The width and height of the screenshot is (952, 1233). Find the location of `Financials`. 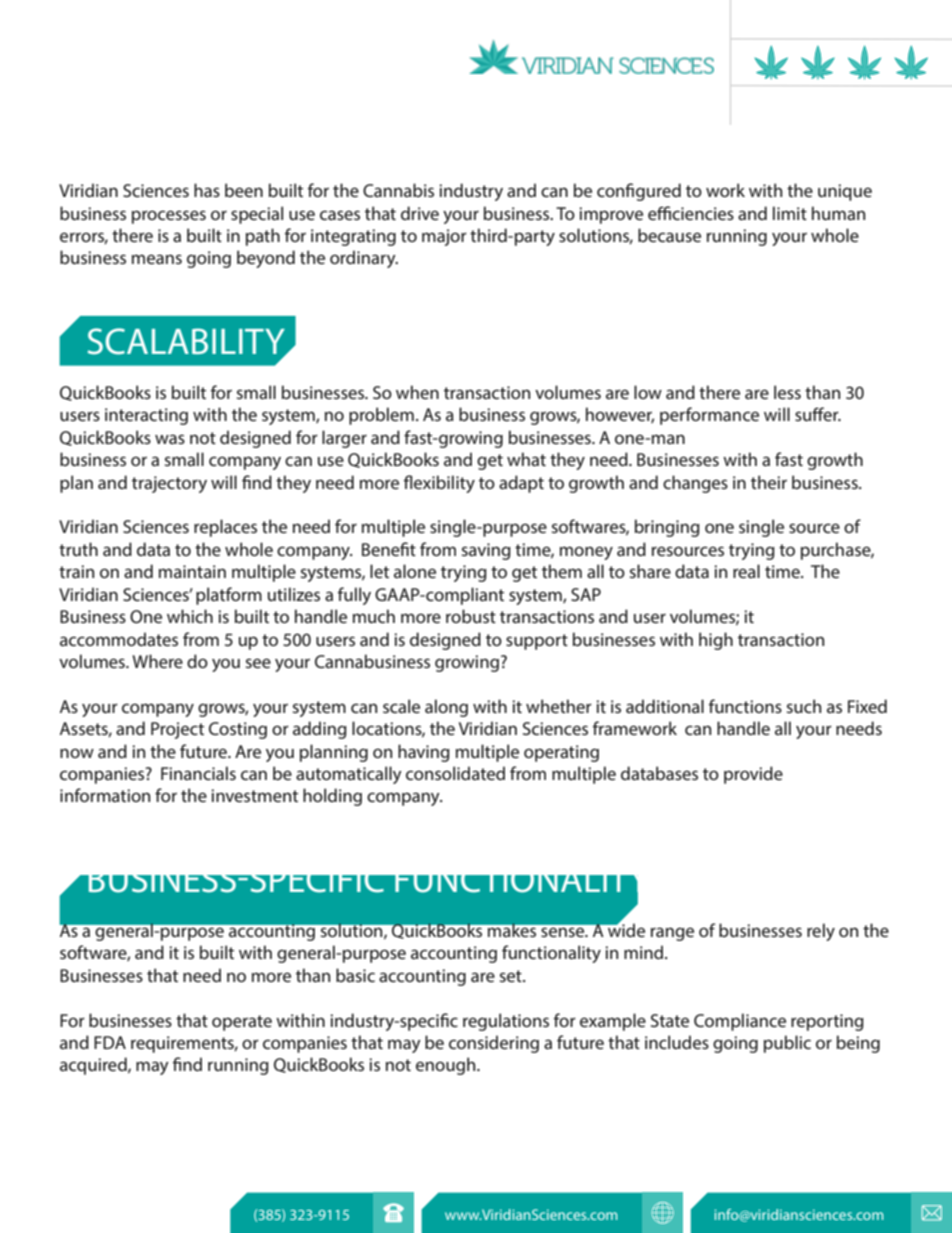

Financials is located at coordinates (198, 773).
